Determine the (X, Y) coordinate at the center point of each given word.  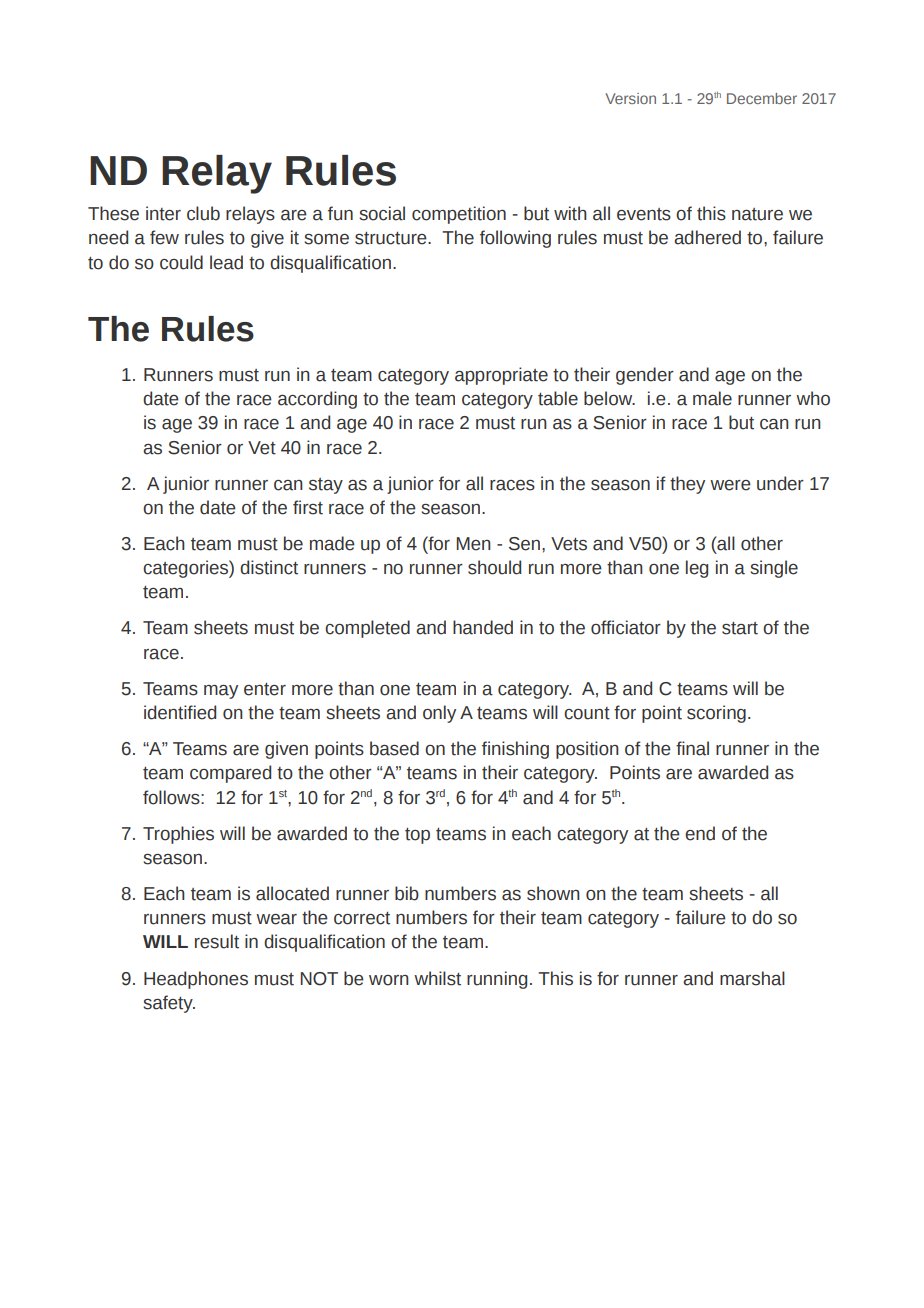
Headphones (196, 980)
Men (474, 544)
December (762, 98)
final (692, 748)
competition (459, 215)
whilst (437, 978)
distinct (269, 567)
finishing (515, 750)
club (203, 213)
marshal (752, 978)
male (712, 398)
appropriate (501, 376)
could (181, 262)
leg (697, 569)
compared (230, 774)
